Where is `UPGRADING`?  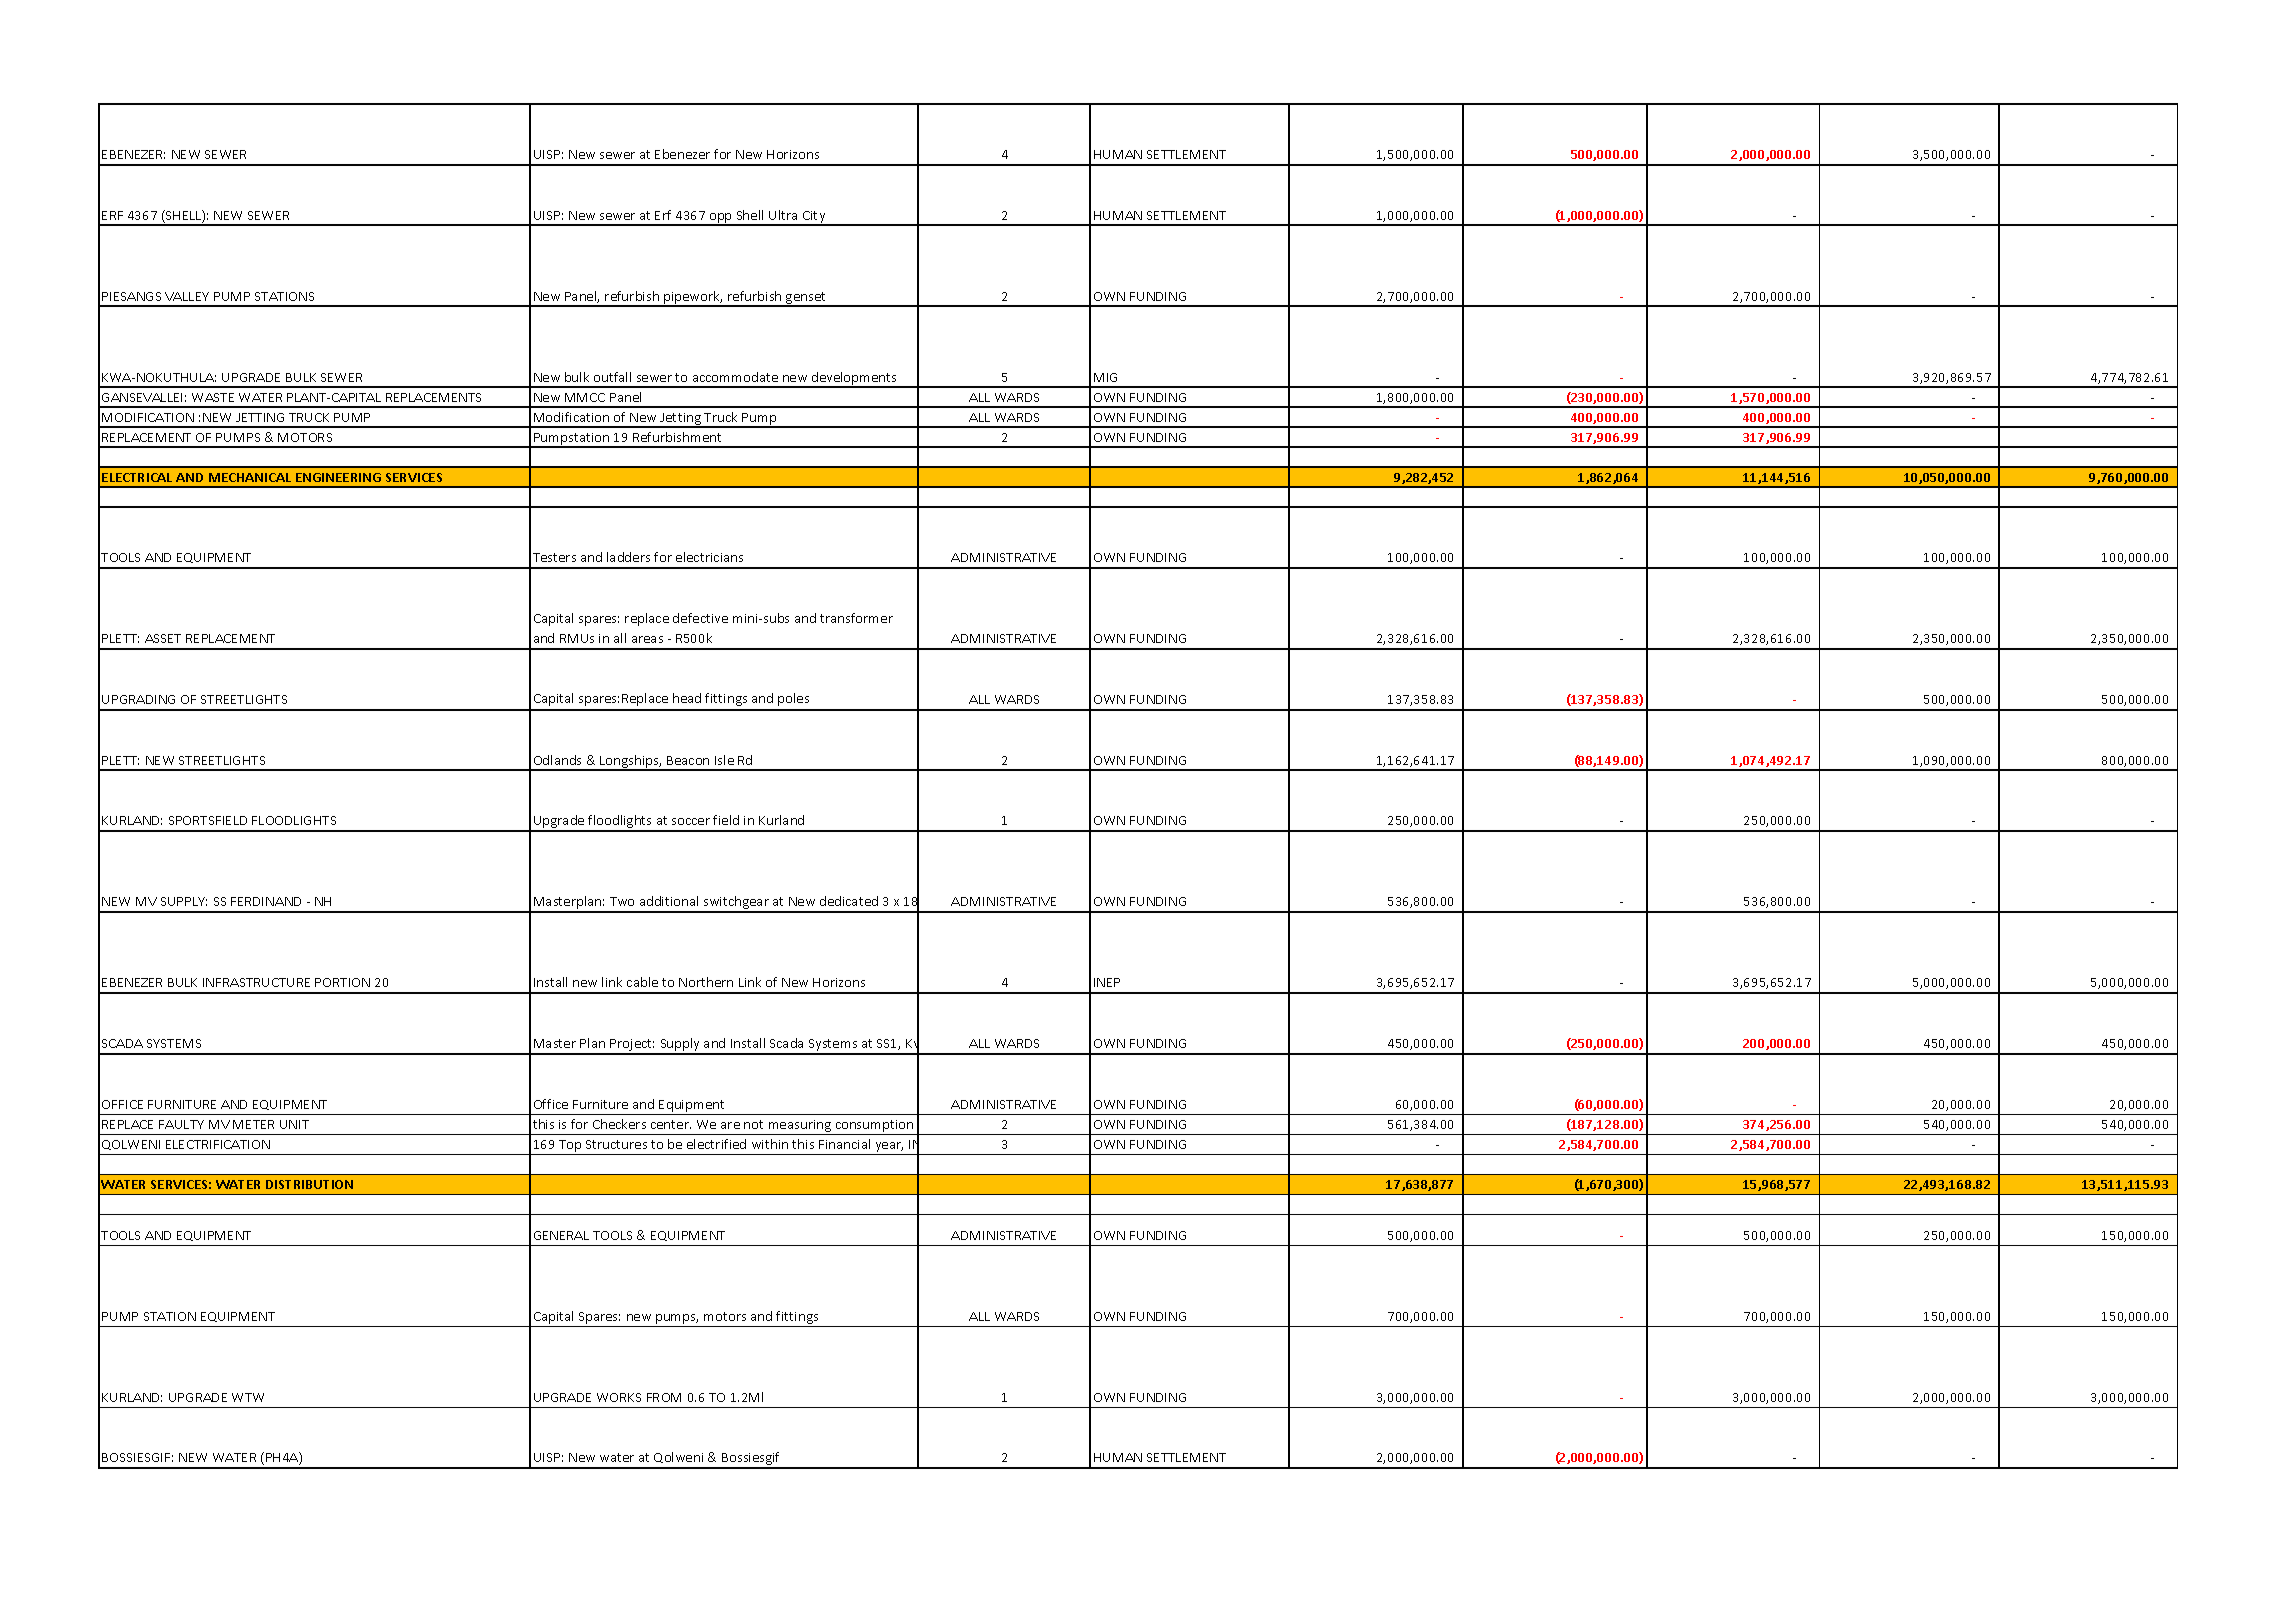 UPGRADING is located at coordinates (138, 699).
